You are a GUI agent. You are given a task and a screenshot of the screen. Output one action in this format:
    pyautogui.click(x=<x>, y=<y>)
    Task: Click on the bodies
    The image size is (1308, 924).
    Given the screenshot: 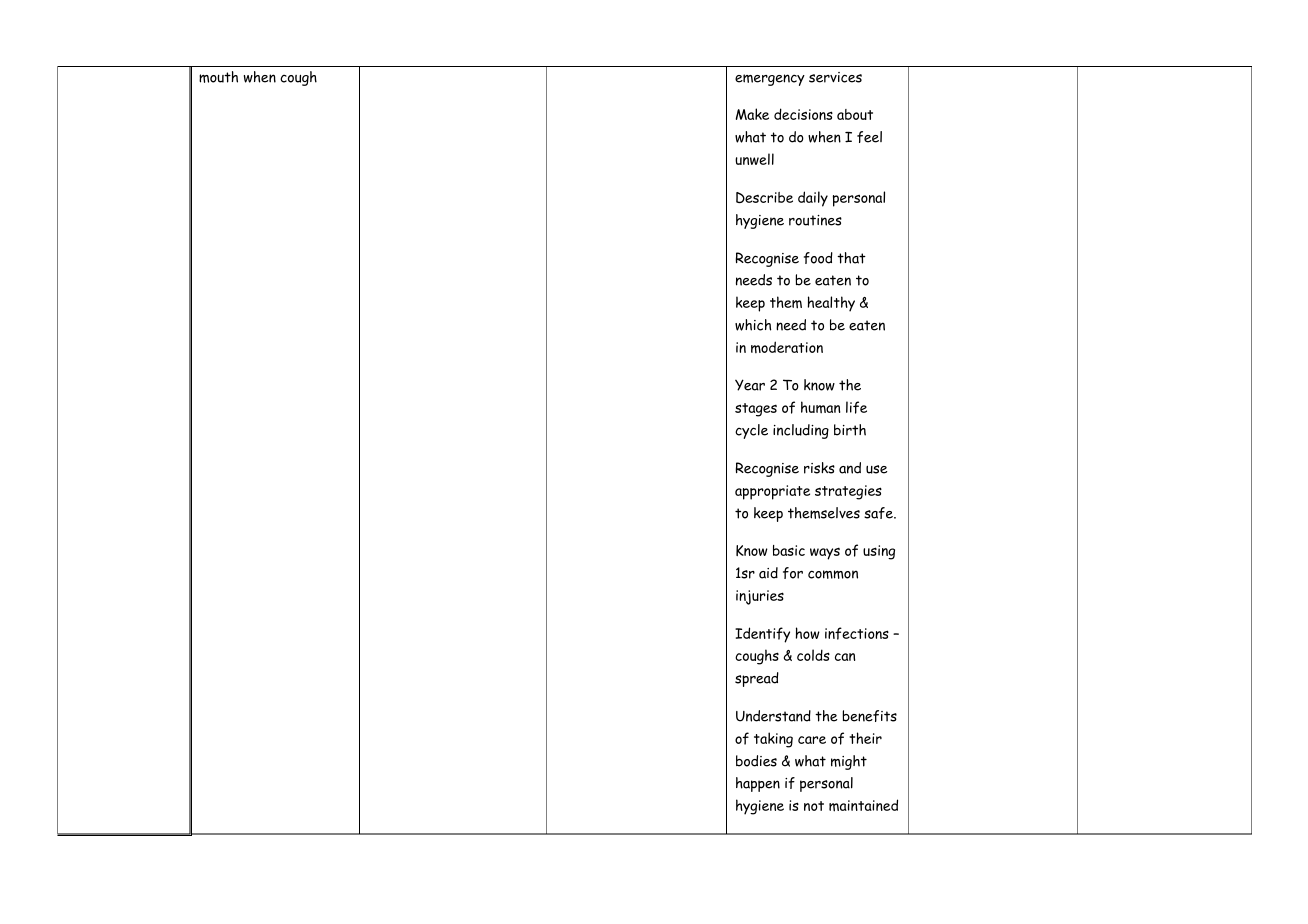 What is the action you would take?
    pyautogui.click(x=756, y=761)
